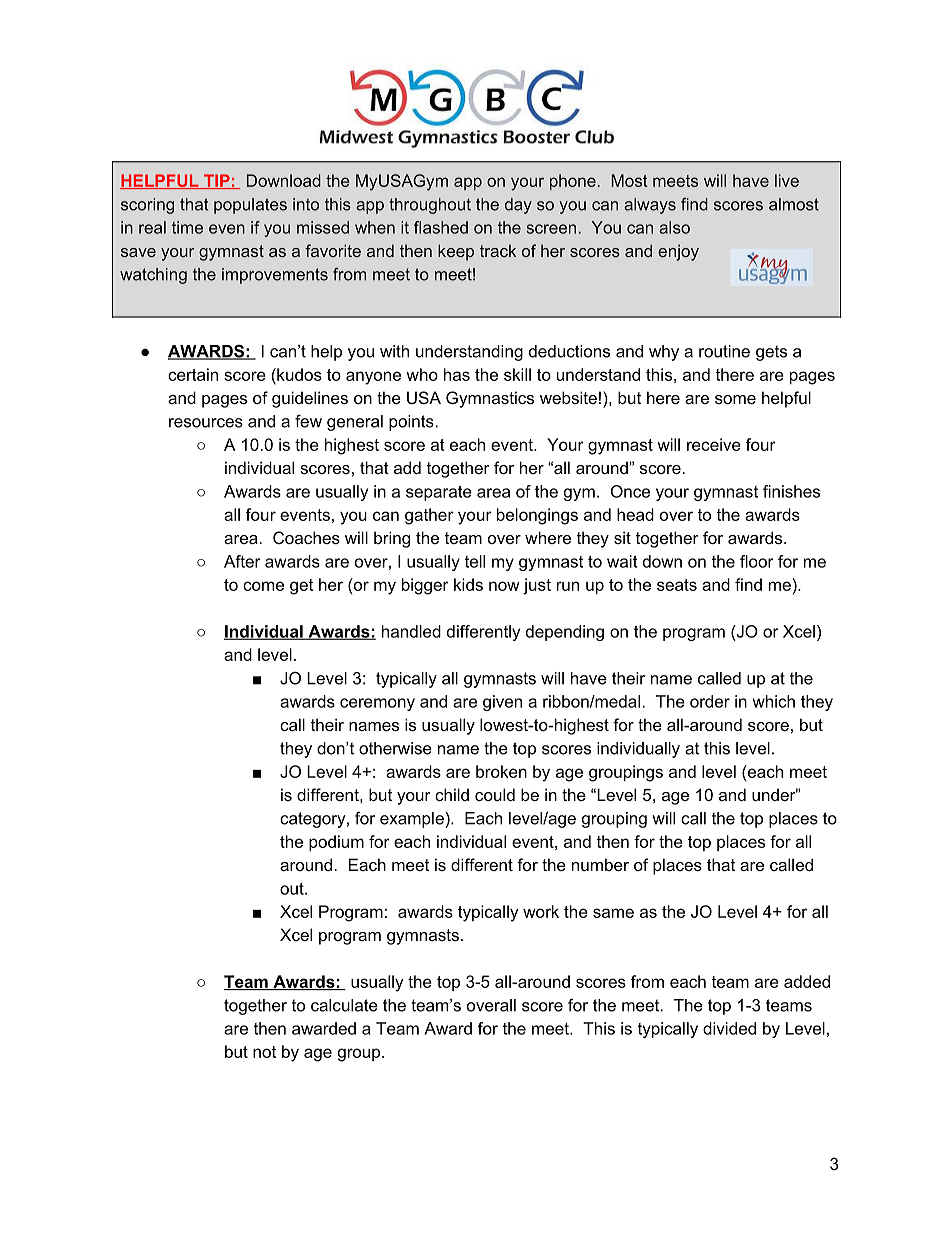 This screenshot has width=952, height=1233. I want to click on podium, so click(336, 843).
